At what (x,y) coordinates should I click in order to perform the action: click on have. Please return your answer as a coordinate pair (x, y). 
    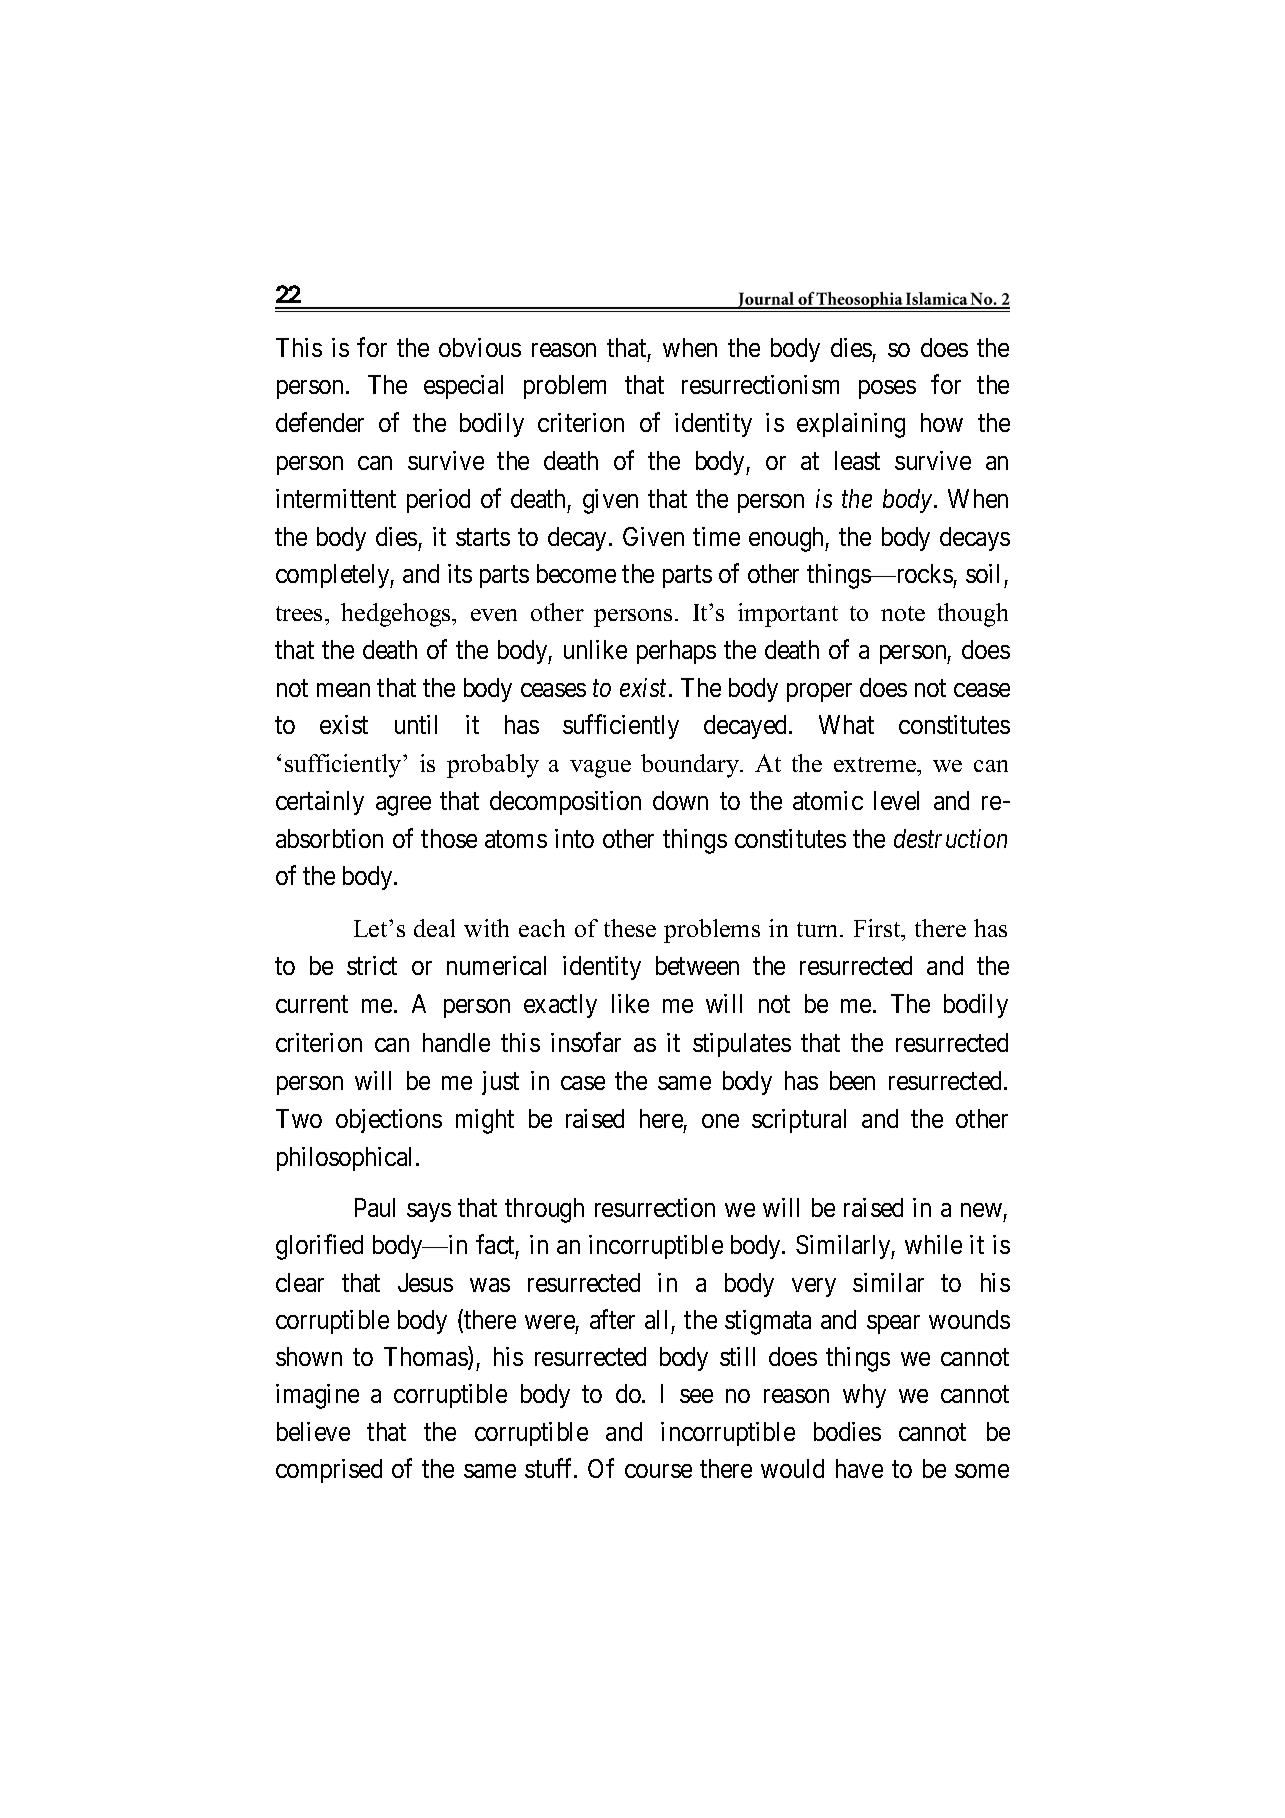
    Looking at the image, I should click on (859, 1468).
